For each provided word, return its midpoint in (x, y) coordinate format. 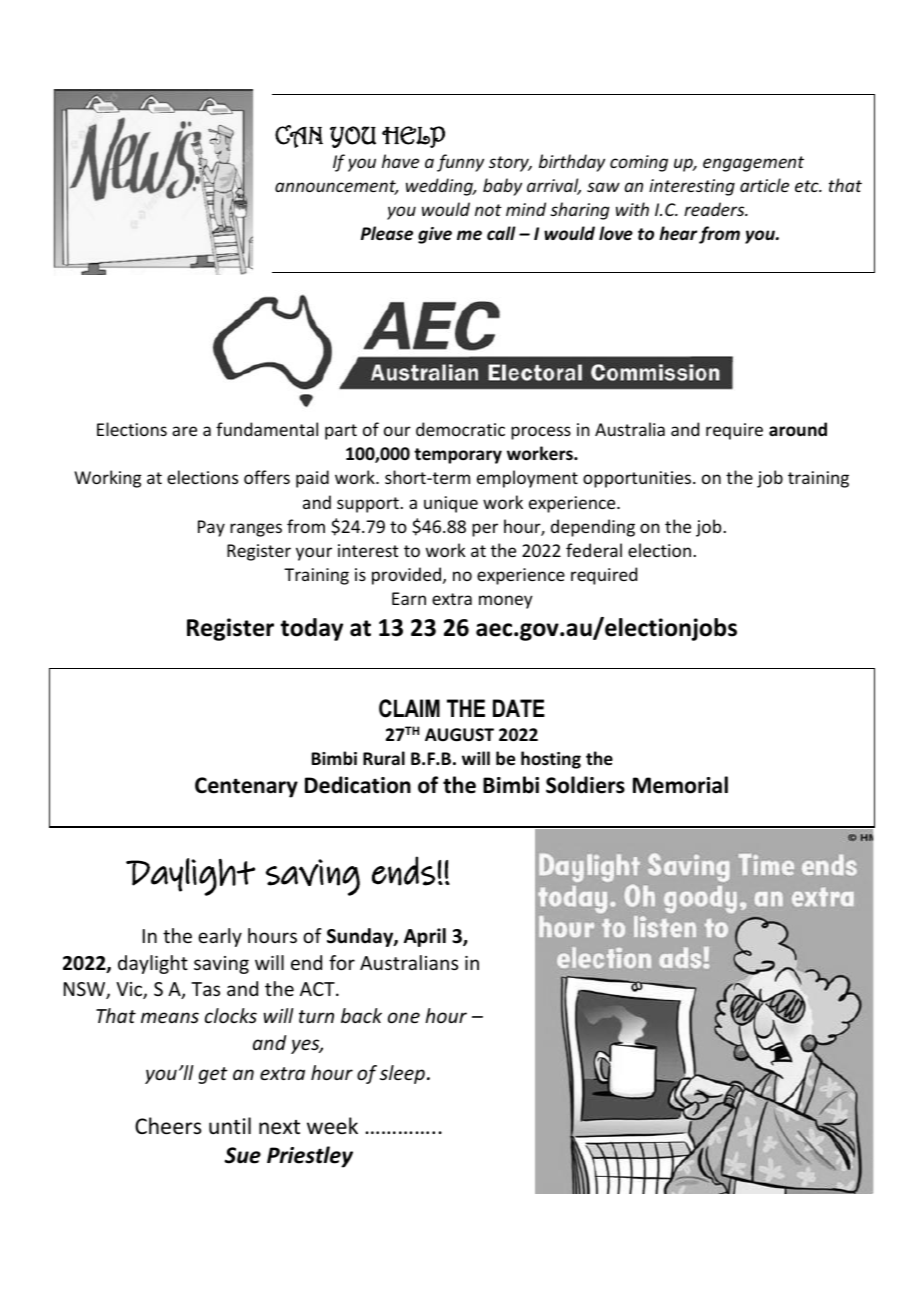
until (230, 1125)
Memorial (680, 785)
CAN (299, 136)
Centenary (246, 787)
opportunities (638, 479)
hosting (551, 760)
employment (527, 479)
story (510, 164)
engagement (753, 164)
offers (267, 477)
